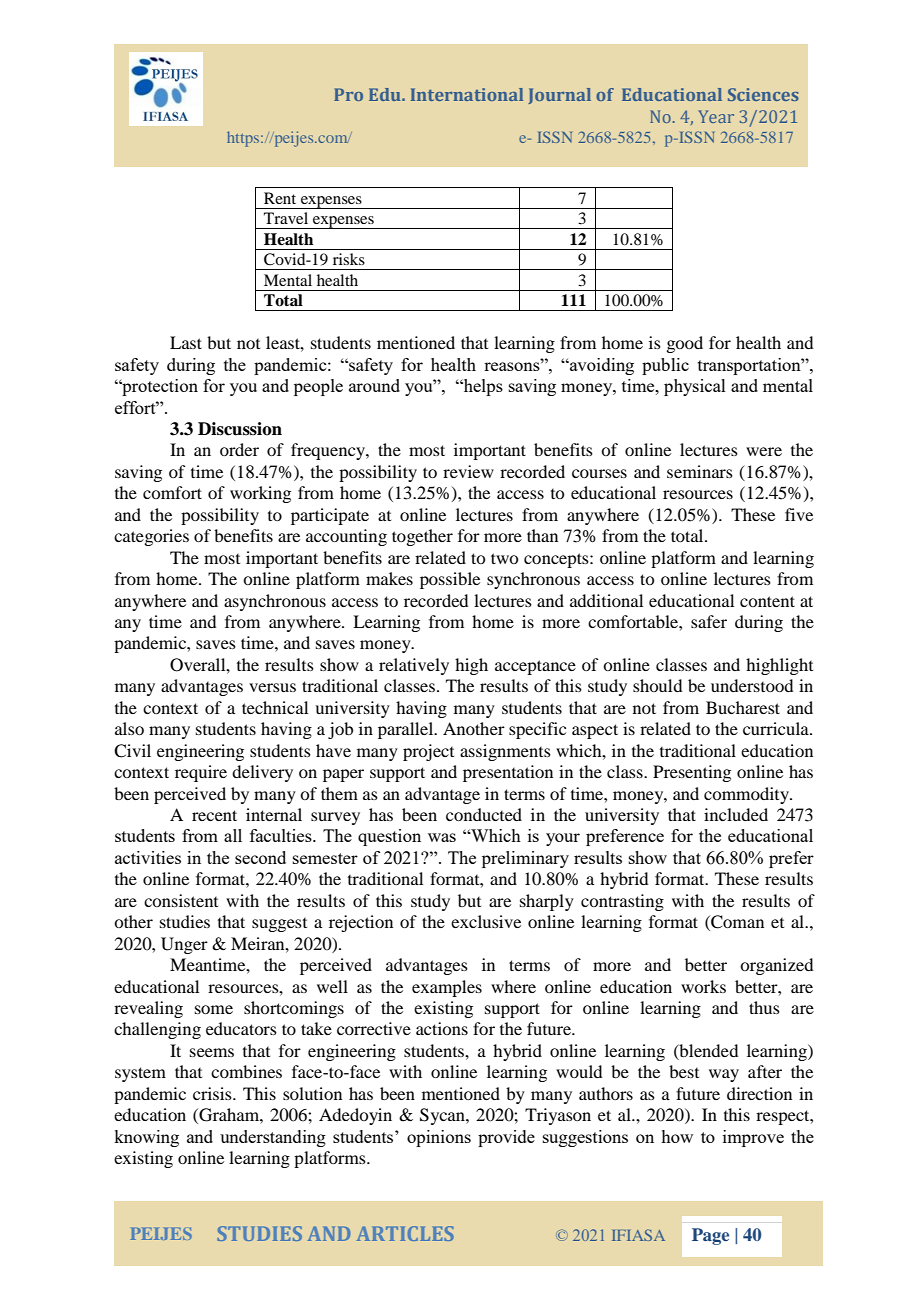 This screenshot has width=924, height=1308. Describe the element at coordinates (280, 198) in the screenshot. I see `Rent` at that location.
